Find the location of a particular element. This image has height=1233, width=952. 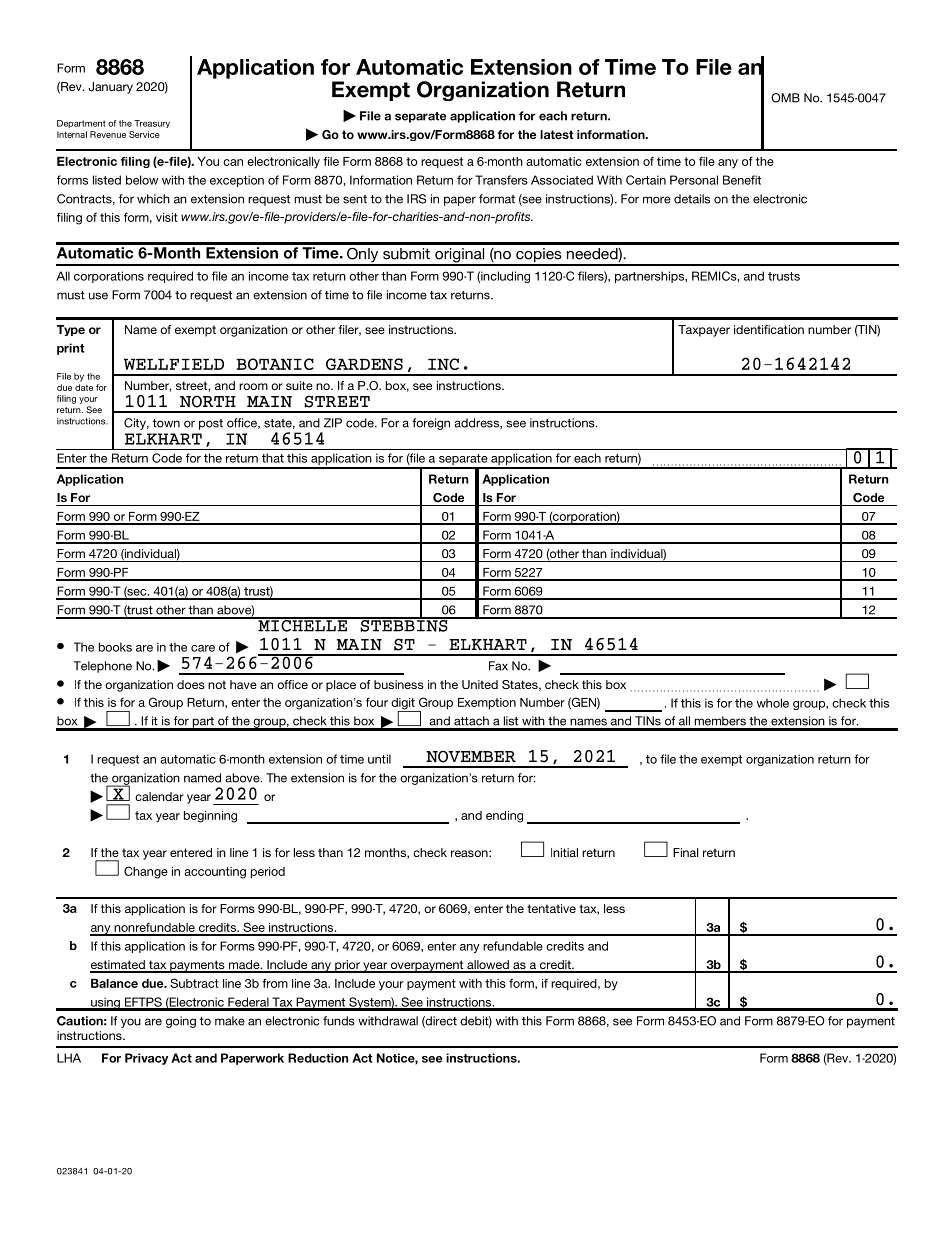

OMB is located at coordinates (785, 98).
